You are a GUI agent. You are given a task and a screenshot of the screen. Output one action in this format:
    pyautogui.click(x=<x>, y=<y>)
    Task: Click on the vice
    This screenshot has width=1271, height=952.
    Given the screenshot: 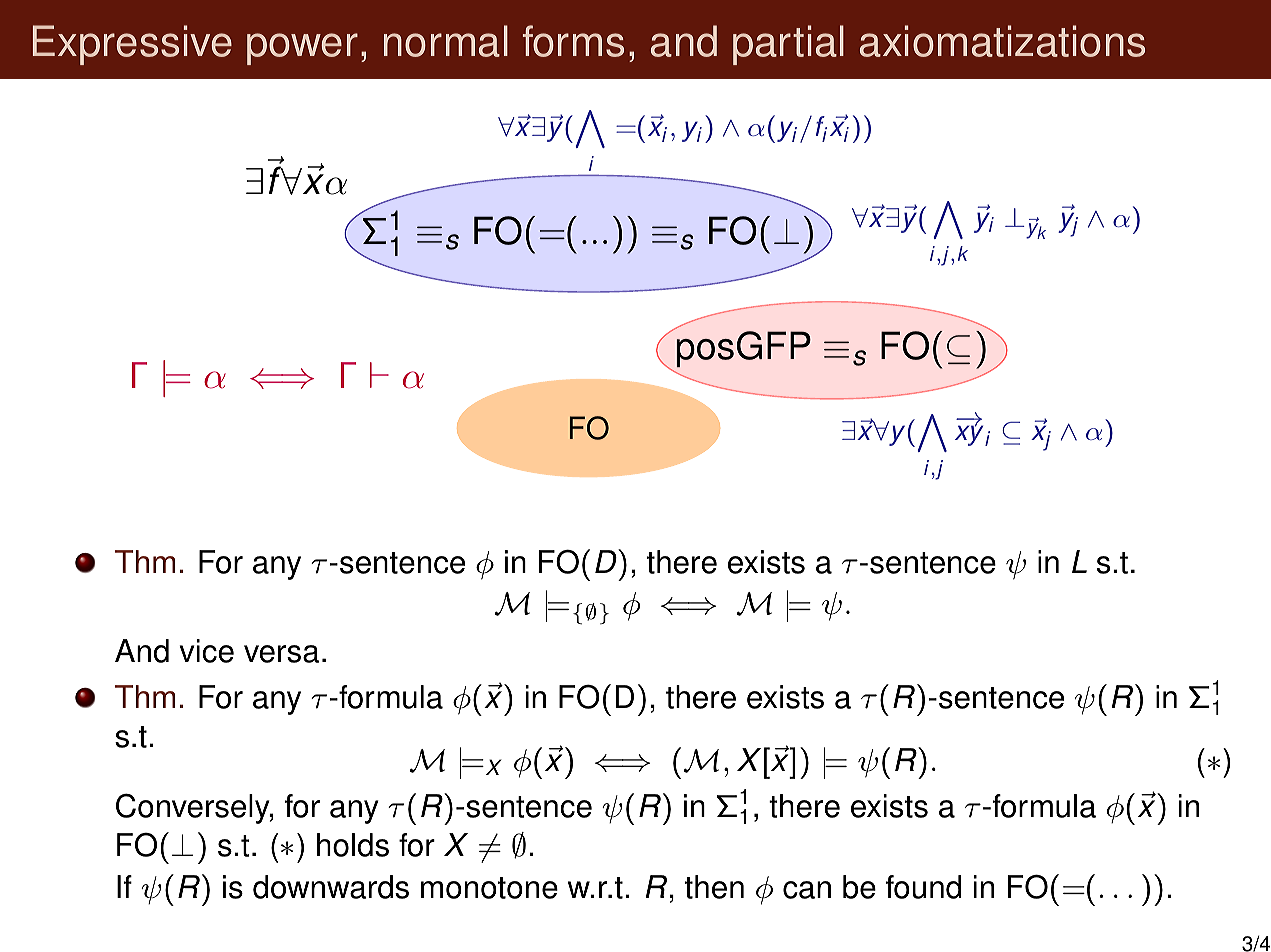 What is the action you would take?
    pyautogui.click(x=207, y=651)
